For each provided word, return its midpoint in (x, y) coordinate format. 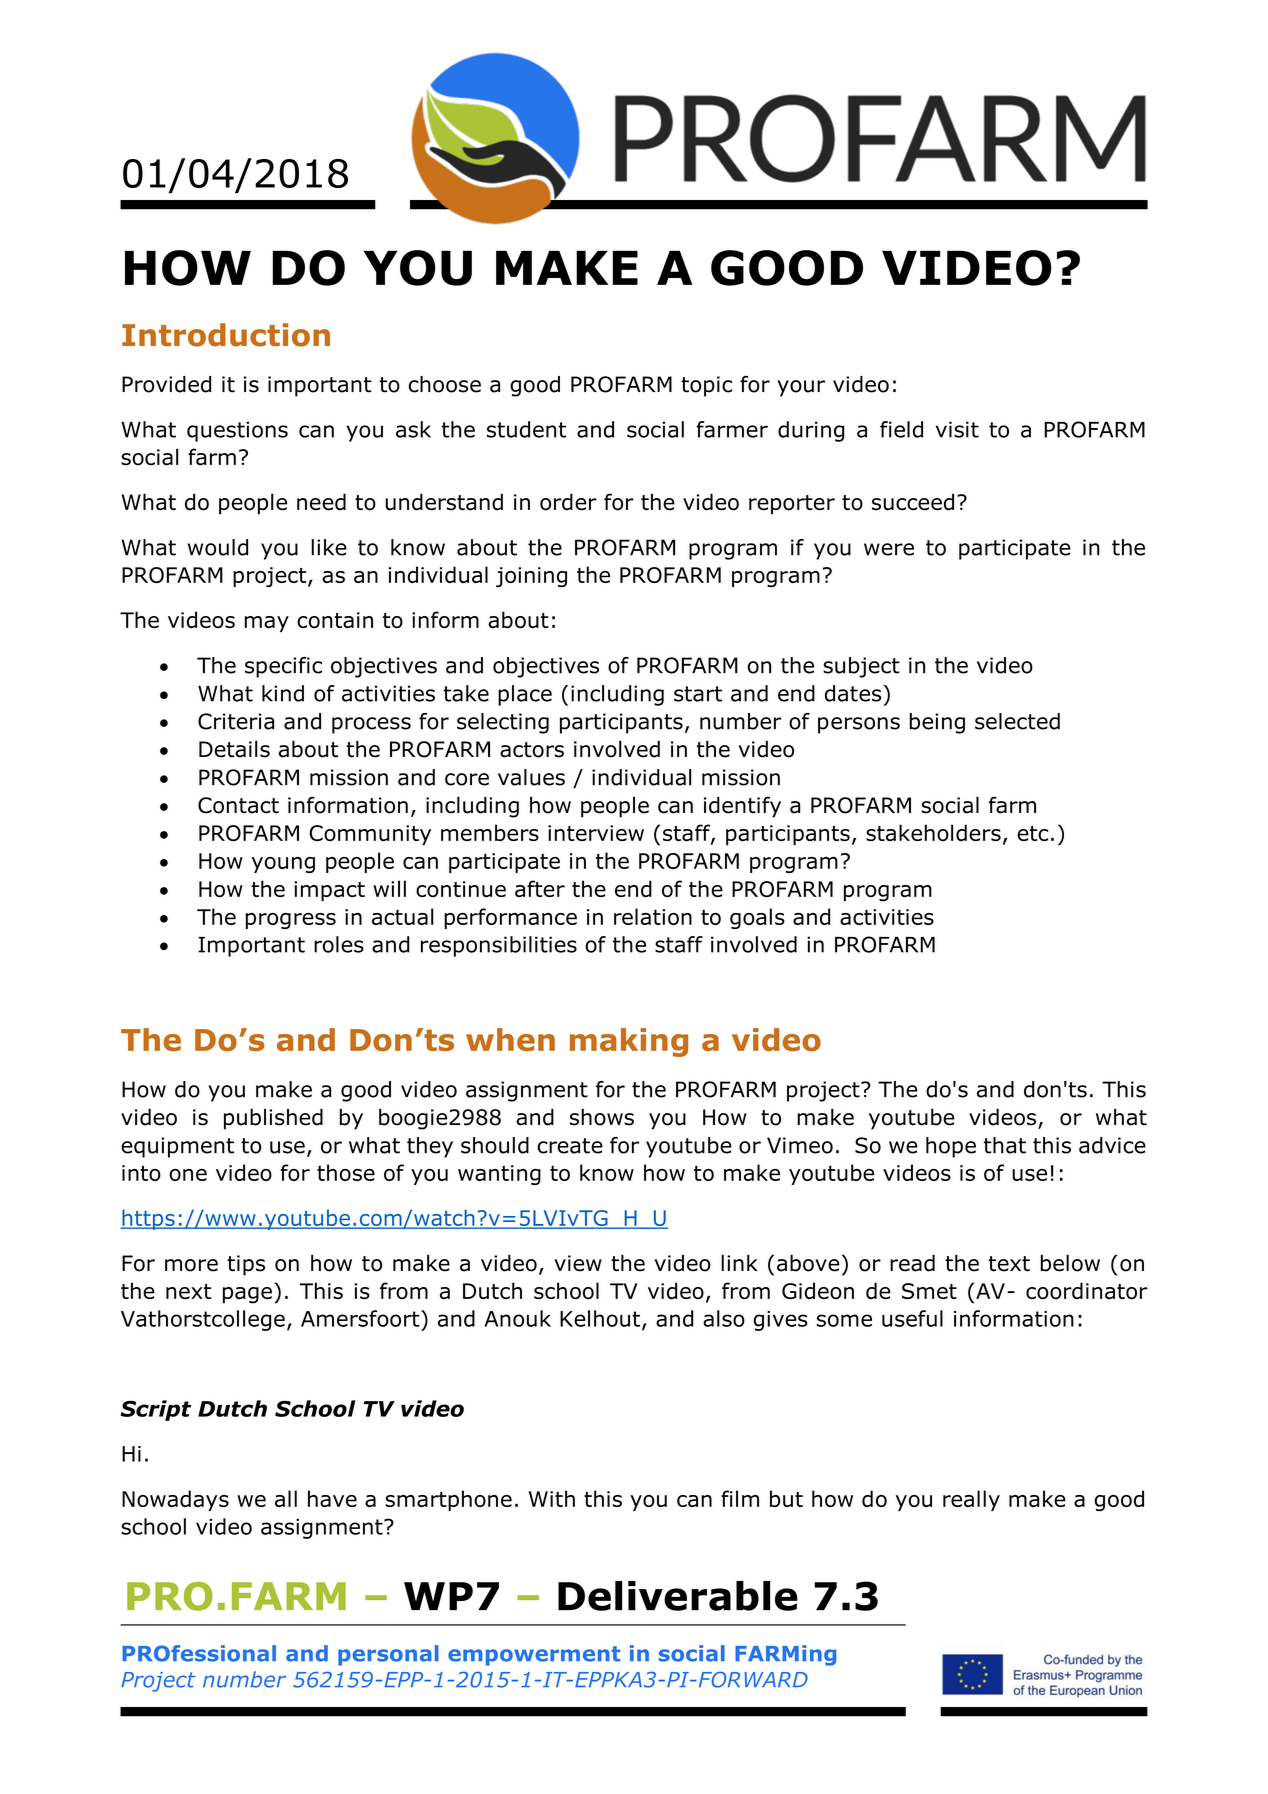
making (629, 1042)
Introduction (226, 335)
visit (957, 429)
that (1005, 1145)
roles (339, 944)
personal (388, 1655)
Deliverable (678, 1596)
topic (706, 386)
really (971, 1500)
